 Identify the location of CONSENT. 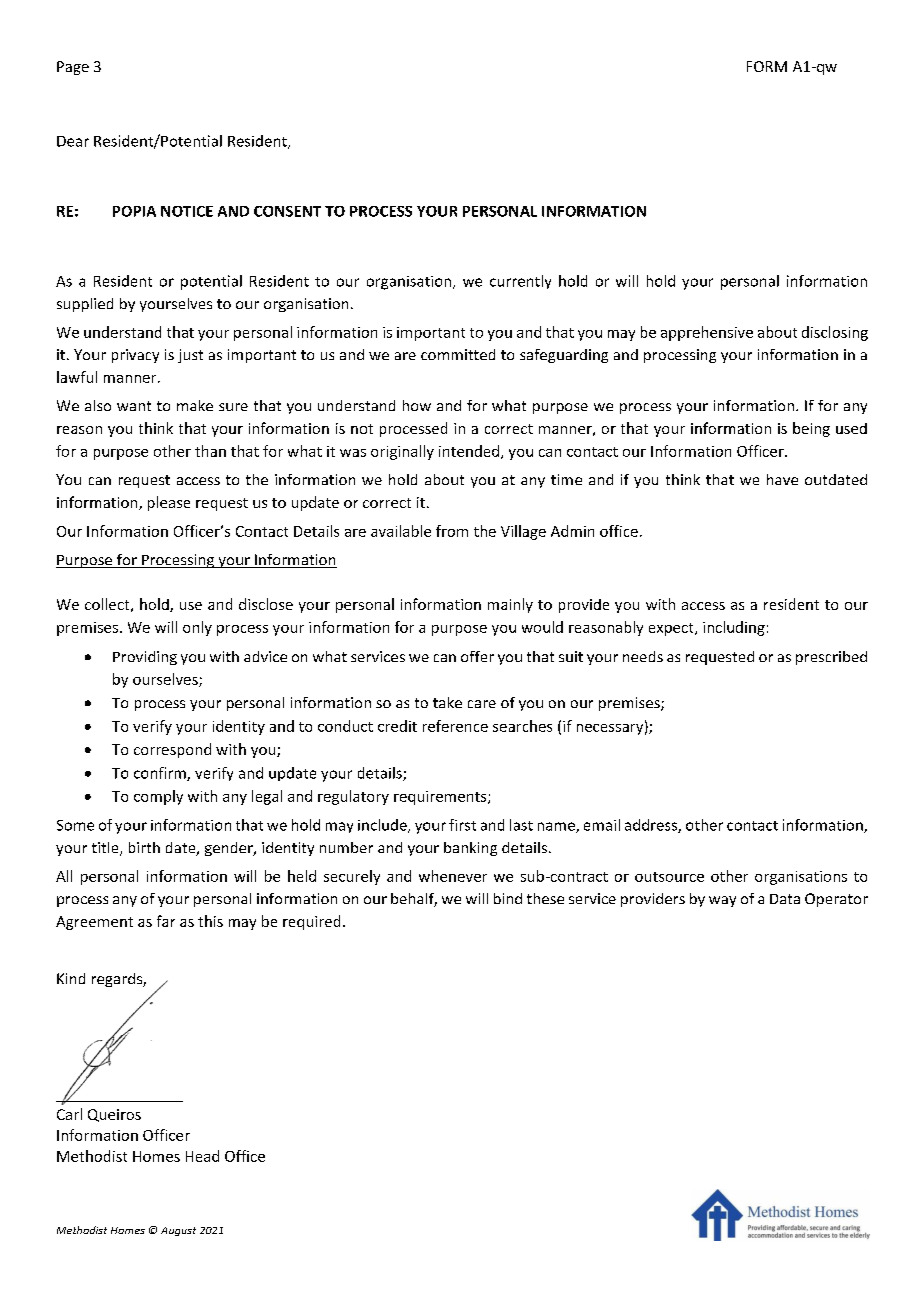
(287, 211).
